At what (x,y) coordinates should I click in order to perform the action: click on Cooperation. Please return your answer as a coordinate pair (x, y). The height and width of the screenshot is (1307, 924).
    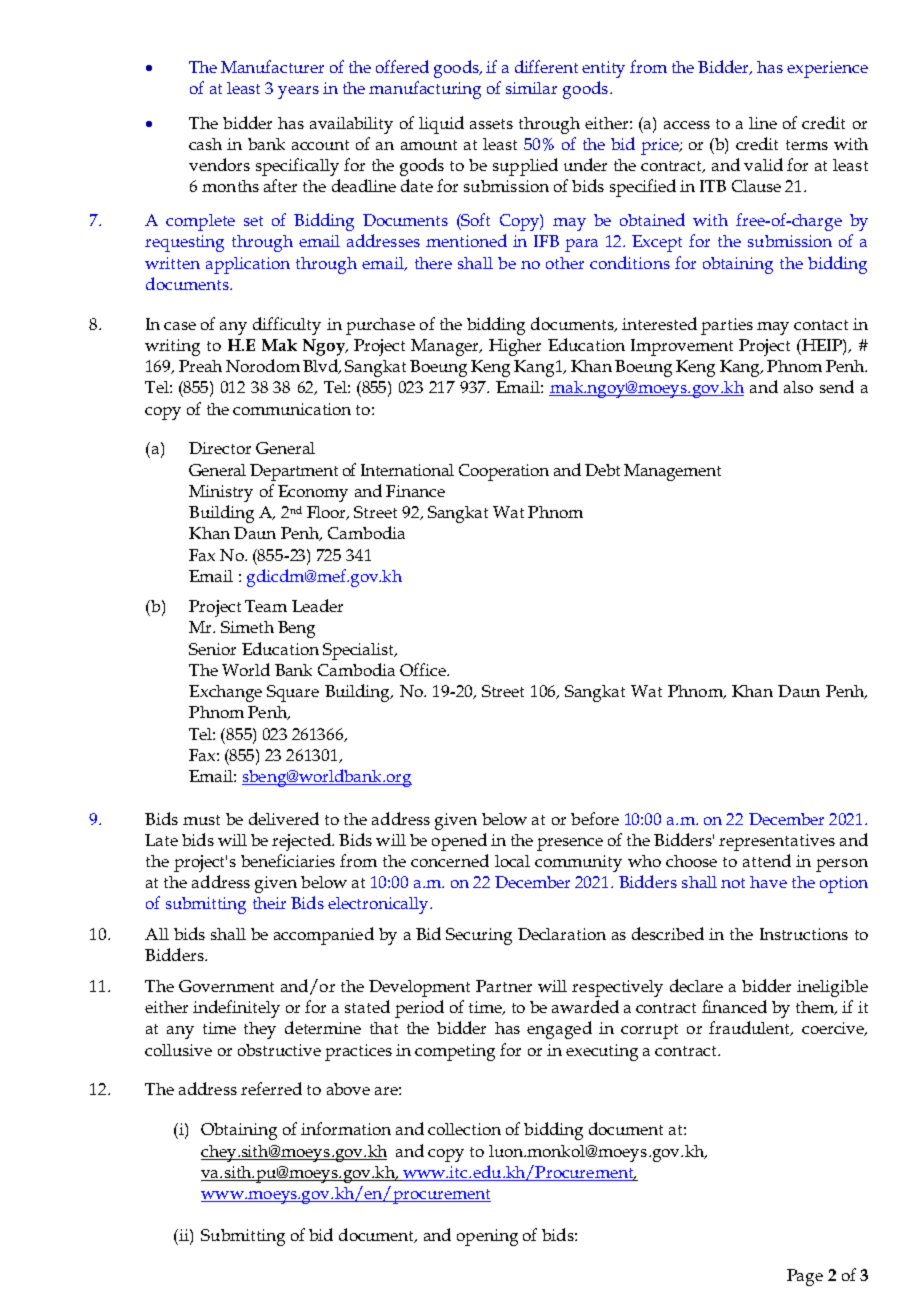
    Looking at the image, I should click on (504, 472).
